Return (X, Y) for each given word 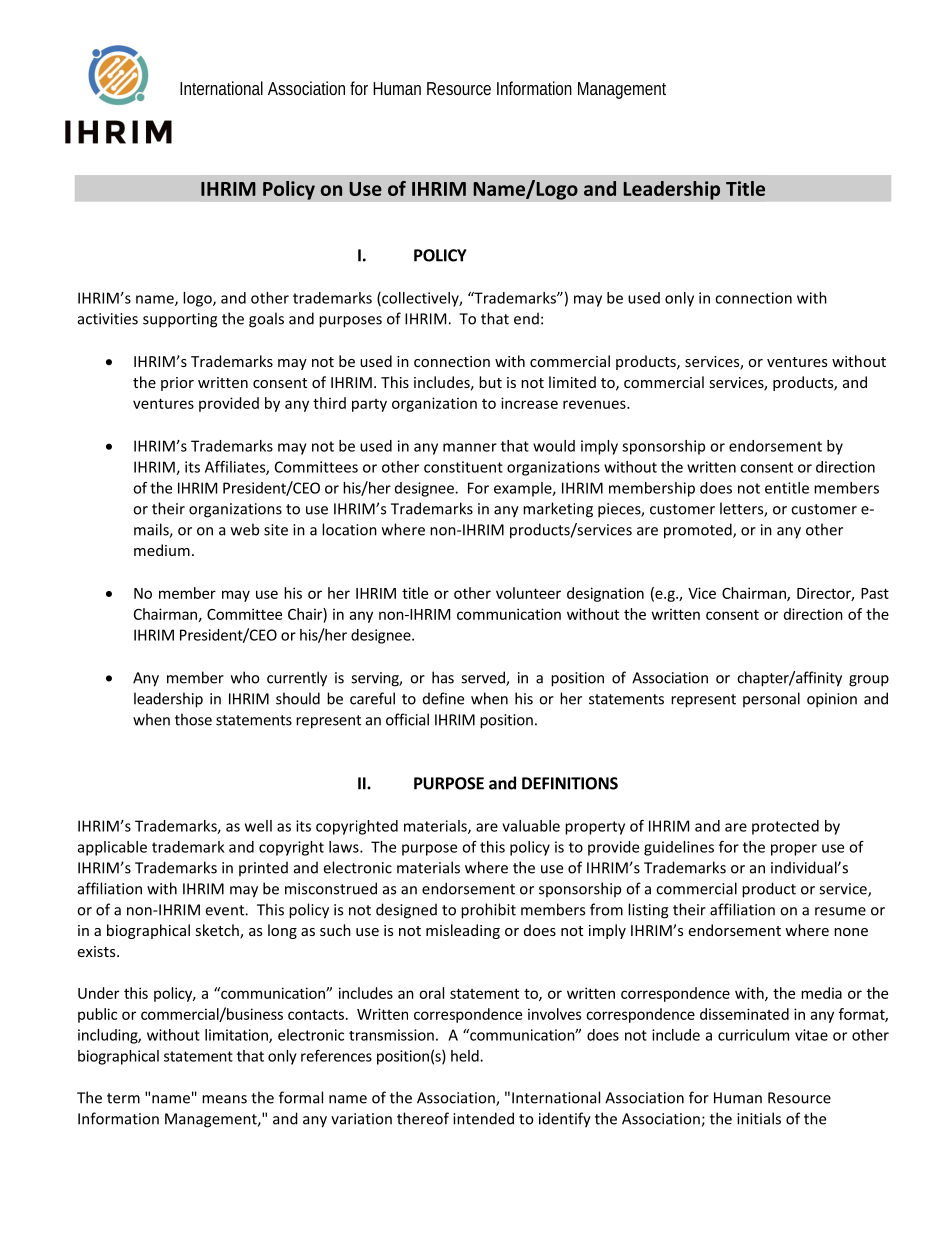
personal (771, 699)
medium (162, 550)
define (443, 698)
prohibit (488, 911)
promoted (699, 531)
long (282, 931)
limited (572, 382)
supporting (180, 320)
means (224, 1099)
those (193, 719)
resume (840, 911)
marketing (558, 510)
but (490, 382)
